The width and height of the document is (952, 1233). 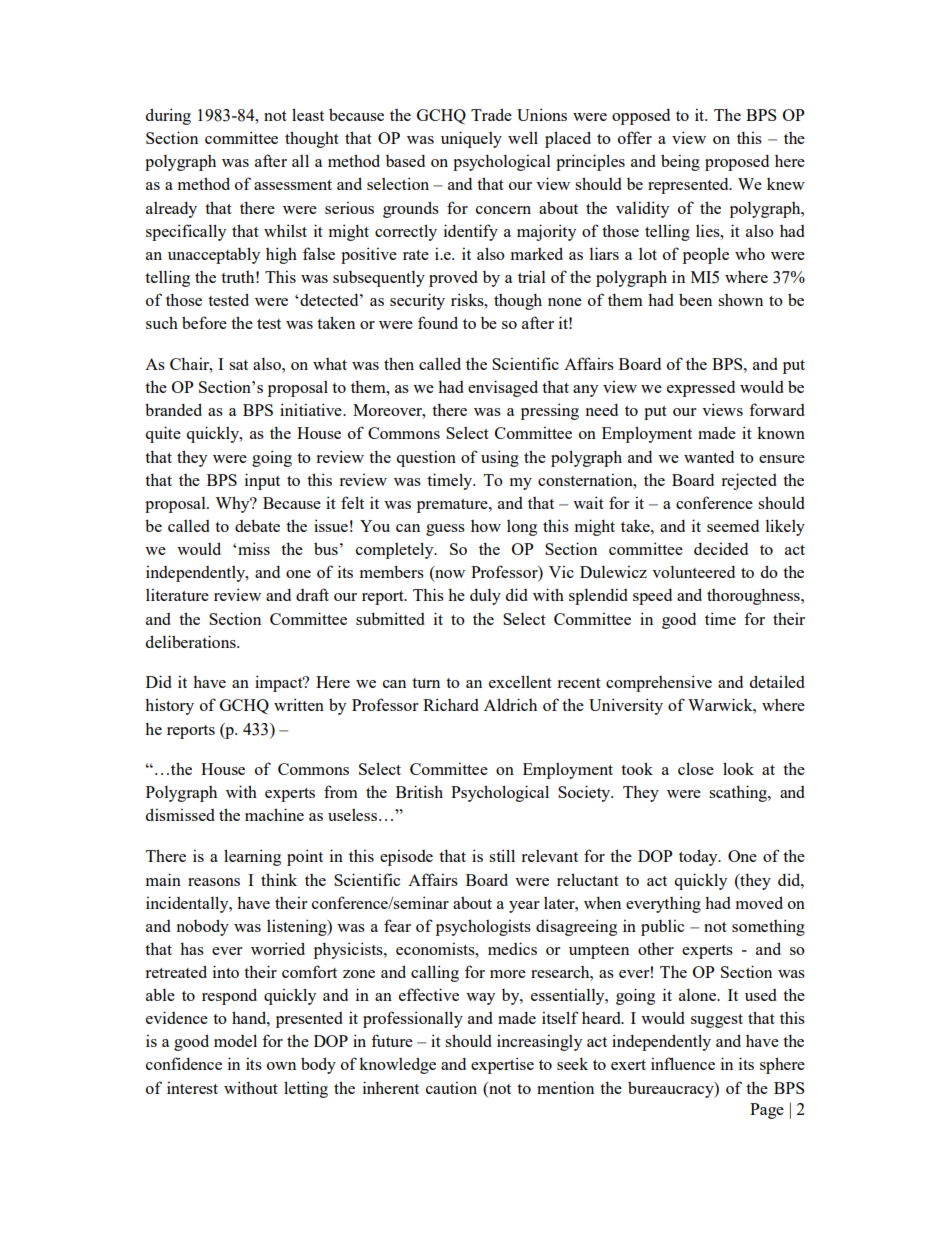 What do you see at coordinates (754, 596) in the document?
I see `thoroughness` at bounding box center [754, 596].
